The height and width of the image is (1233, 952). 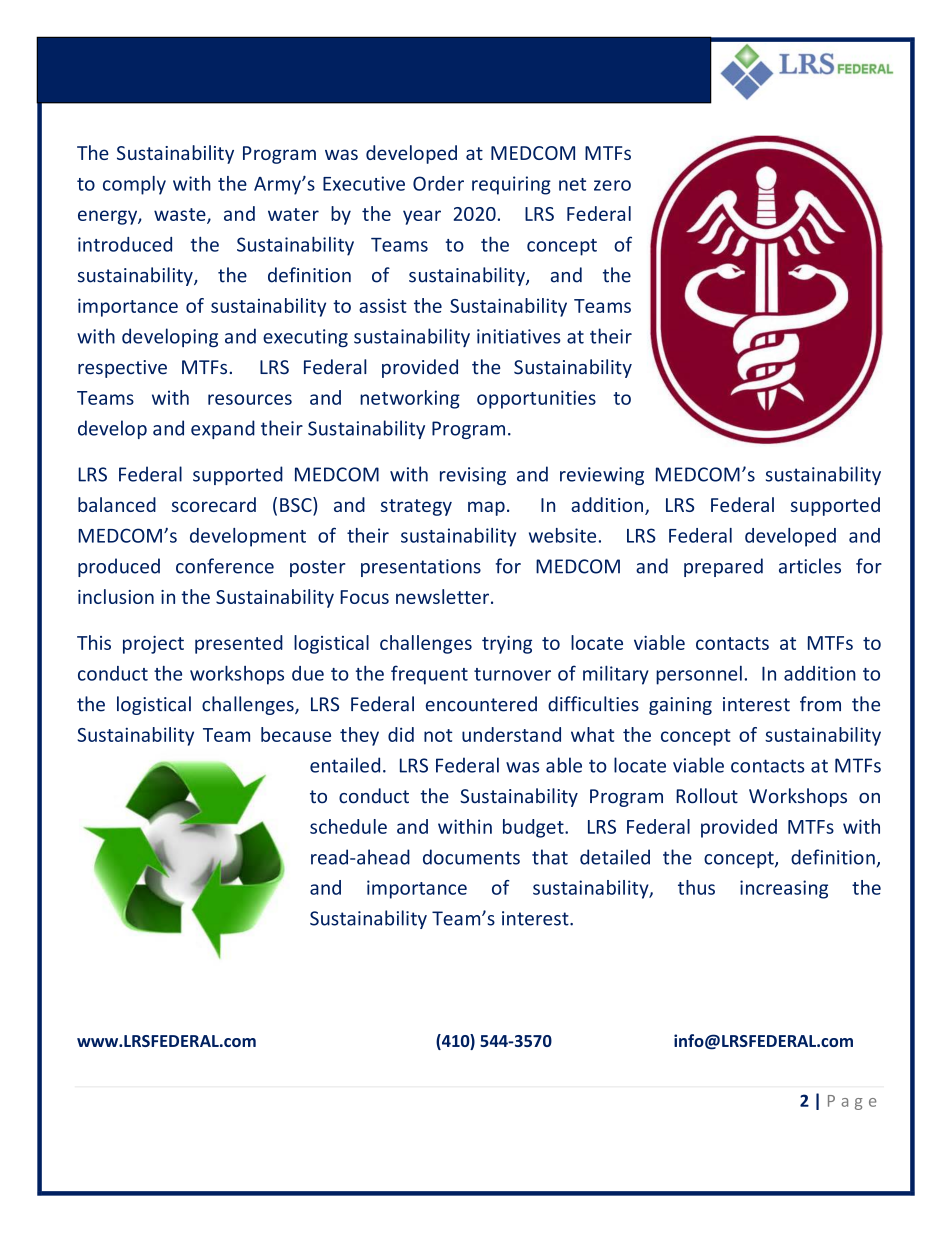 I want to click on zero, so click(x=612, y=185).
